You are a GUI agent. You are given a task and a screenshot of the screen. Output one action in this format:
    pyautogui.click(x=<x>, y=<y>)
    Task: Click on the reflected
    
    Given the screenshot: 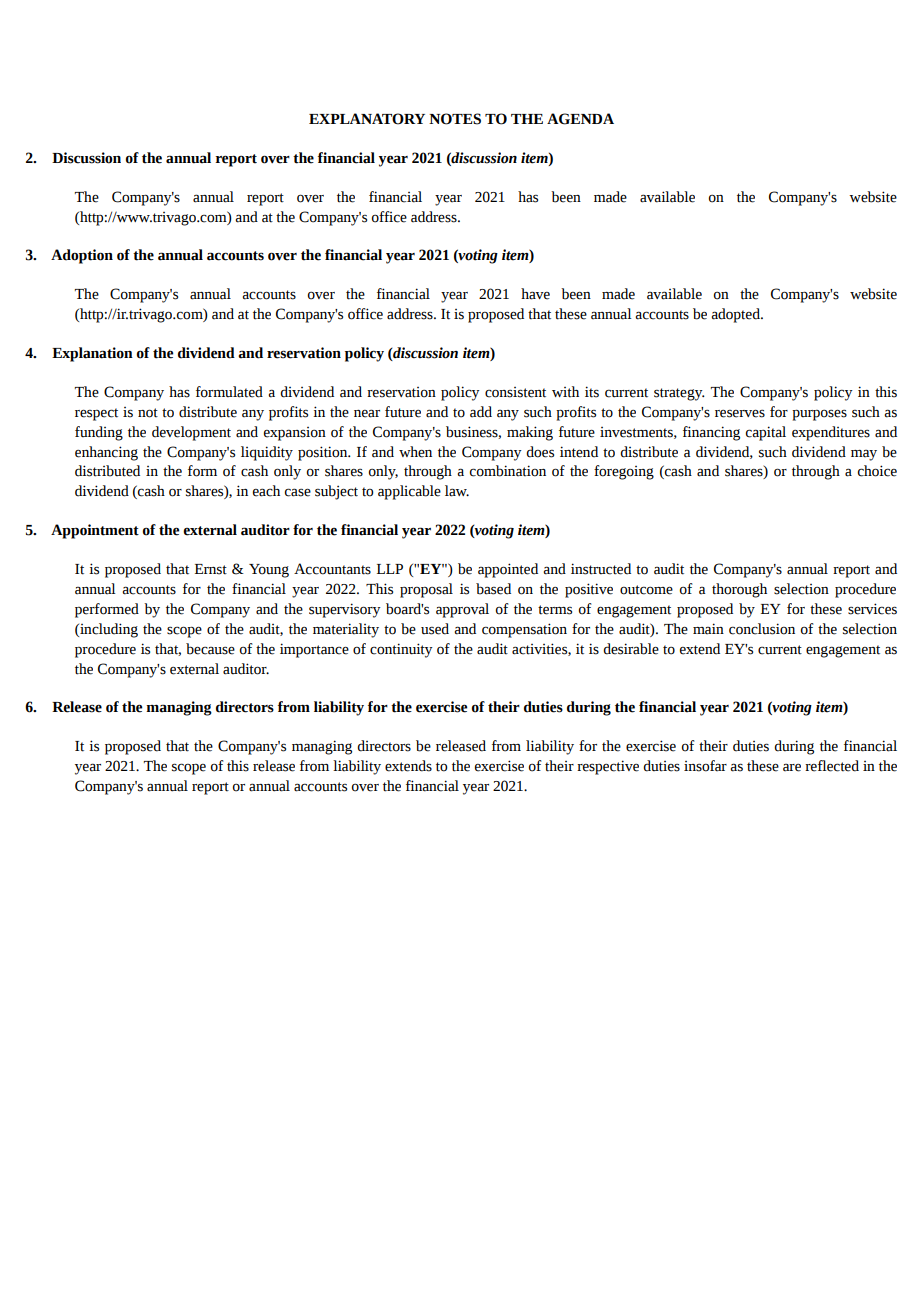 What is the action you would take?
    pyautogui.click(x=832, y=766)
